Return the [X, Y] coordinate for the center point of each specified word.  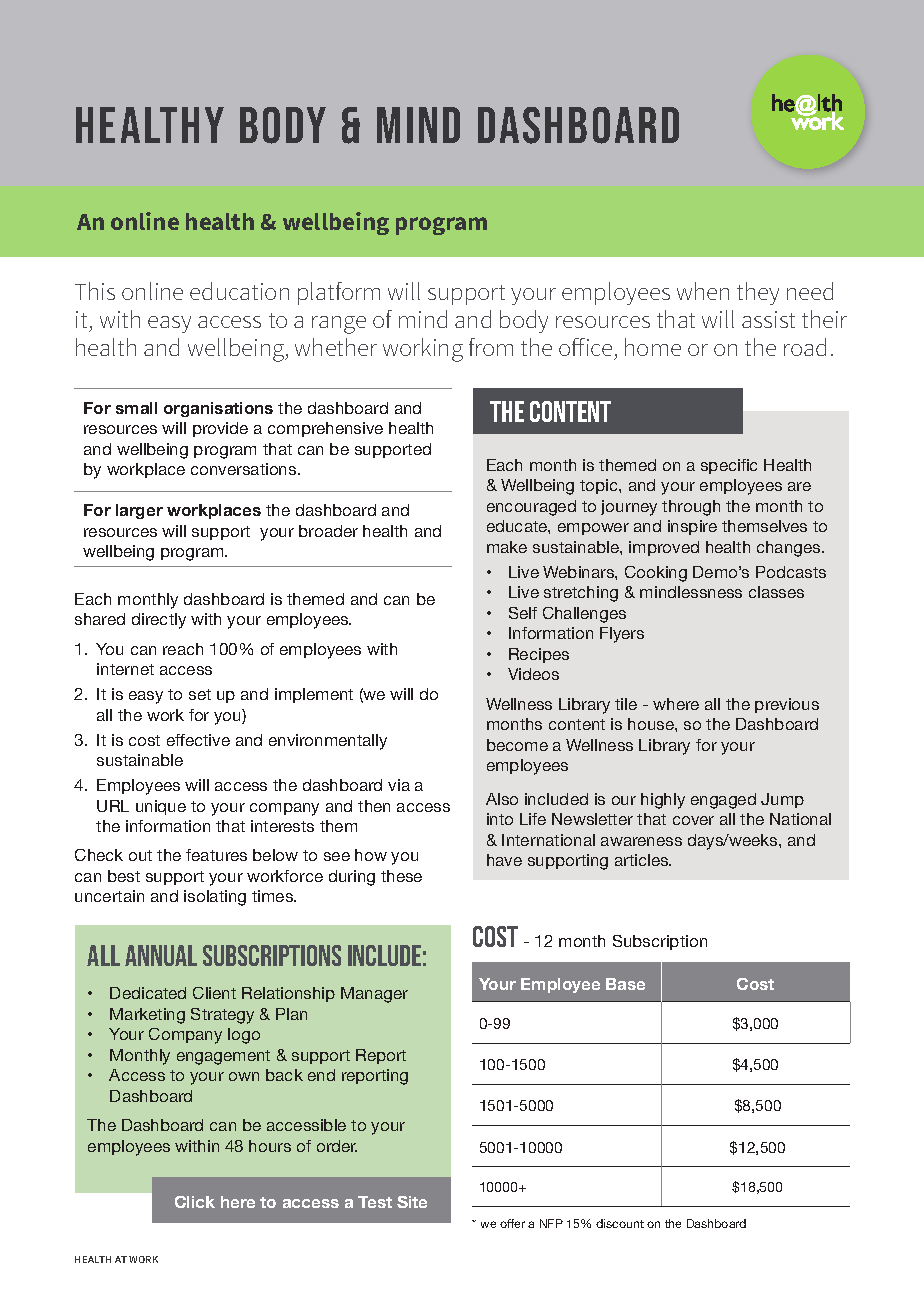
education [239, 291]
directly [159, 621]
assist [768, 319]
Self [523, 613]
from [491, 347]
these [401, 876]
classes [776, 592]
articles [643, 860]
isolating [215, 898]
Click [195, 1202]
